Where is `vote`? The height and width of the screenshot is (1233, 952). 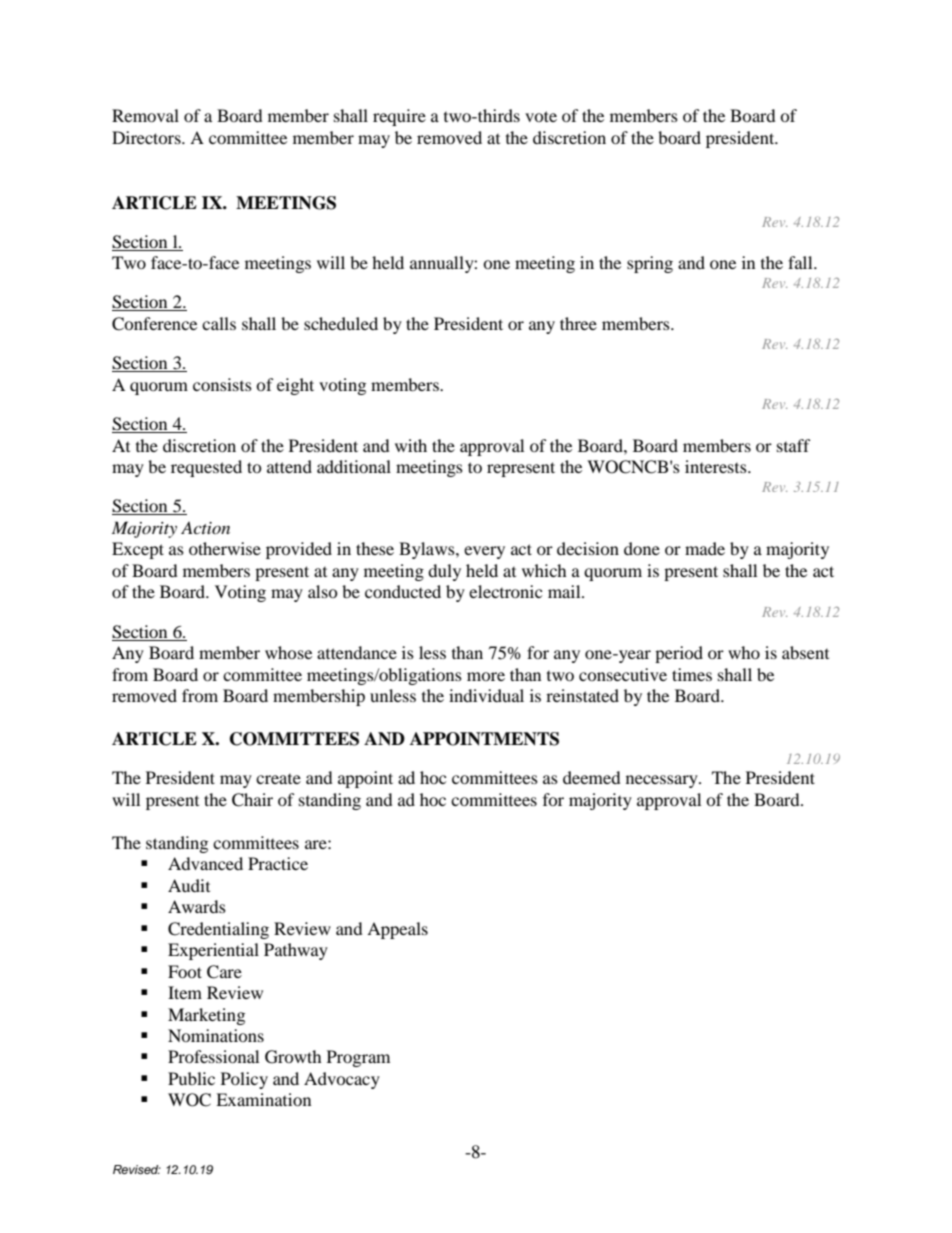
vote is located at coordinates (541, 116).
